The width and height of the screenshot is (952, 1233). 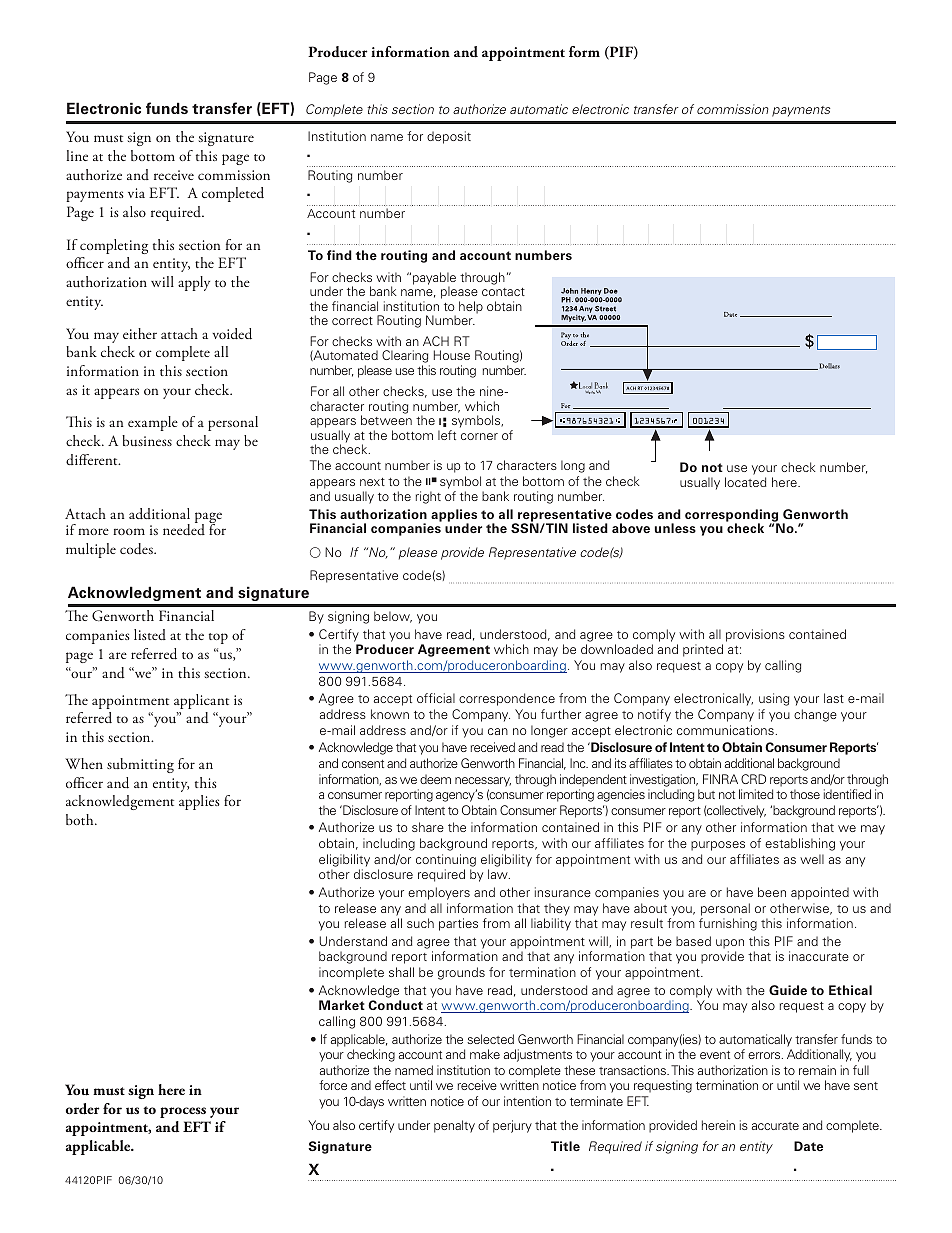 What do you see at coordinates (503, 292) in the screenshot?
I see `contact` at bounding box center [503, 292].
